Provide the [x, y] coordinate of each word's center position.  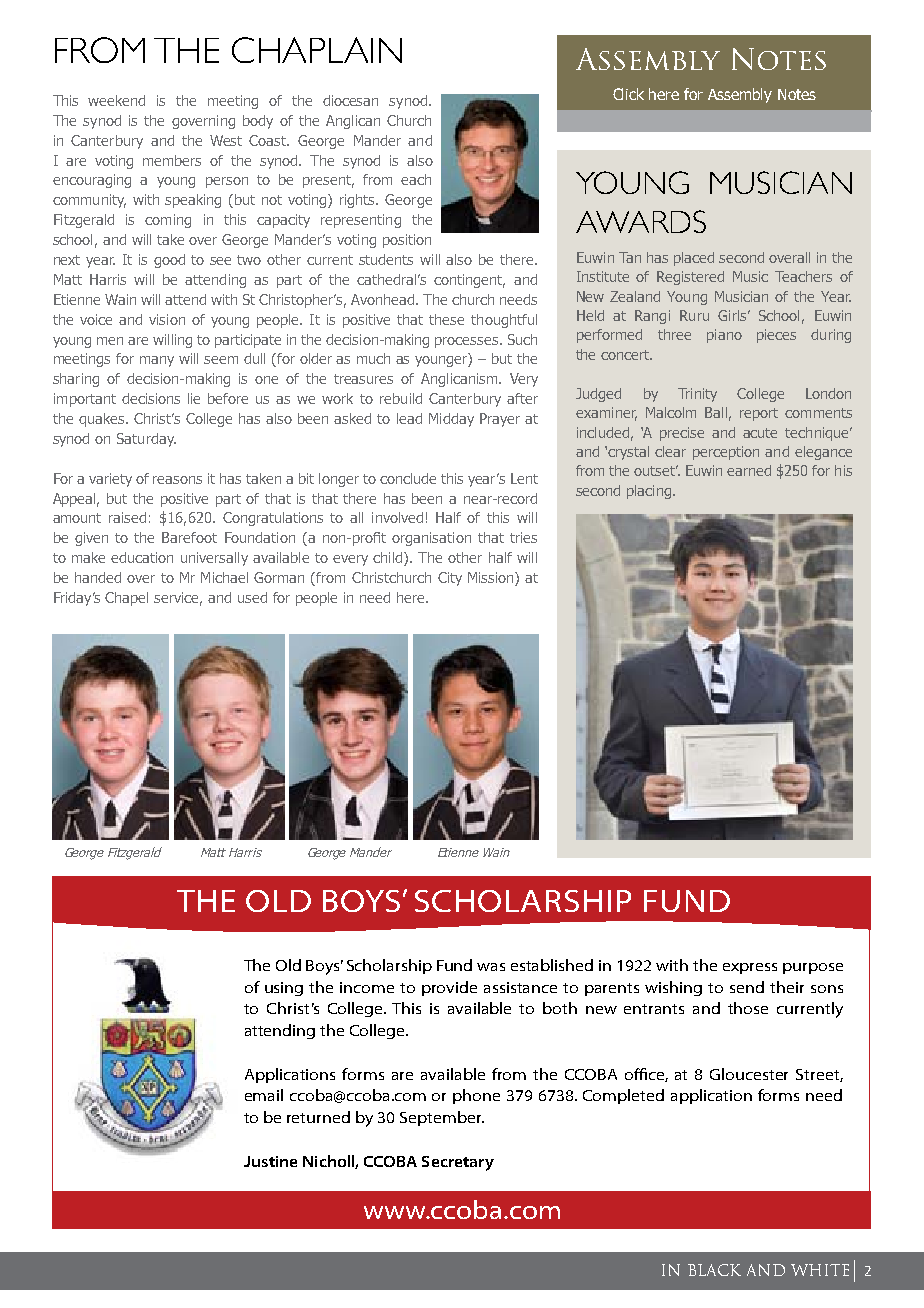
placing [649, 492]
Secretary [458, 1163]
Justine [270, 1161]
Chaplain [317, 50]
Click [628, 94]
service [178, 599]
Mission [492, 579]
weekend [116, 100]
